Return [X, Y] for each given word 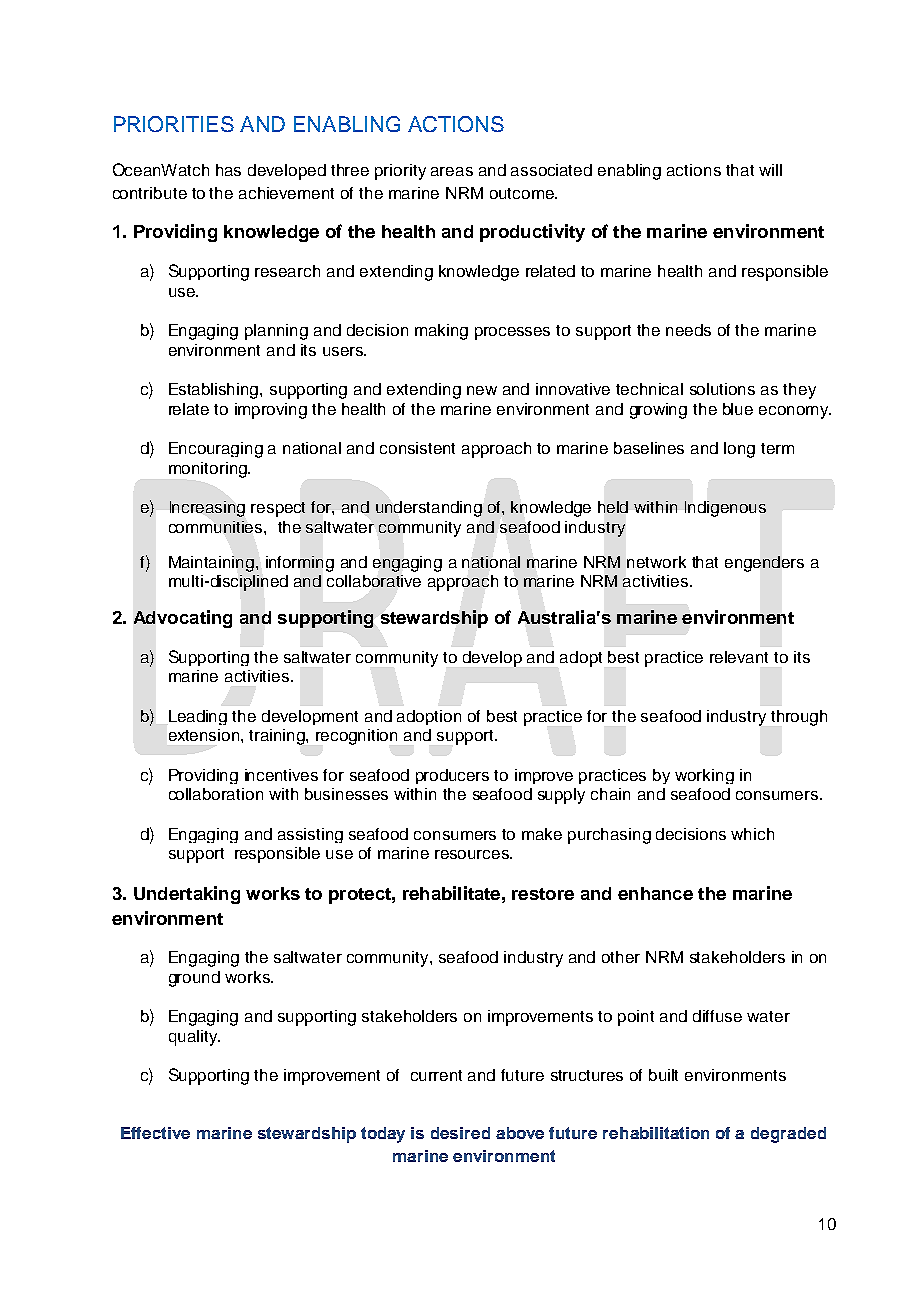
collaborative [374, 581]
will [770, 170]
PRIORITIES [174, 124]
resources [473, 854]
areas [452, 171]
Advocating [183, 619]
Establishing [215, 391]
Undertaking [187, 895]
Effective [155, 1133]
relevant [739, 657]
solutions [722, 389]
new [482, 390]
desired [460, 1133]
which [752, 834]
